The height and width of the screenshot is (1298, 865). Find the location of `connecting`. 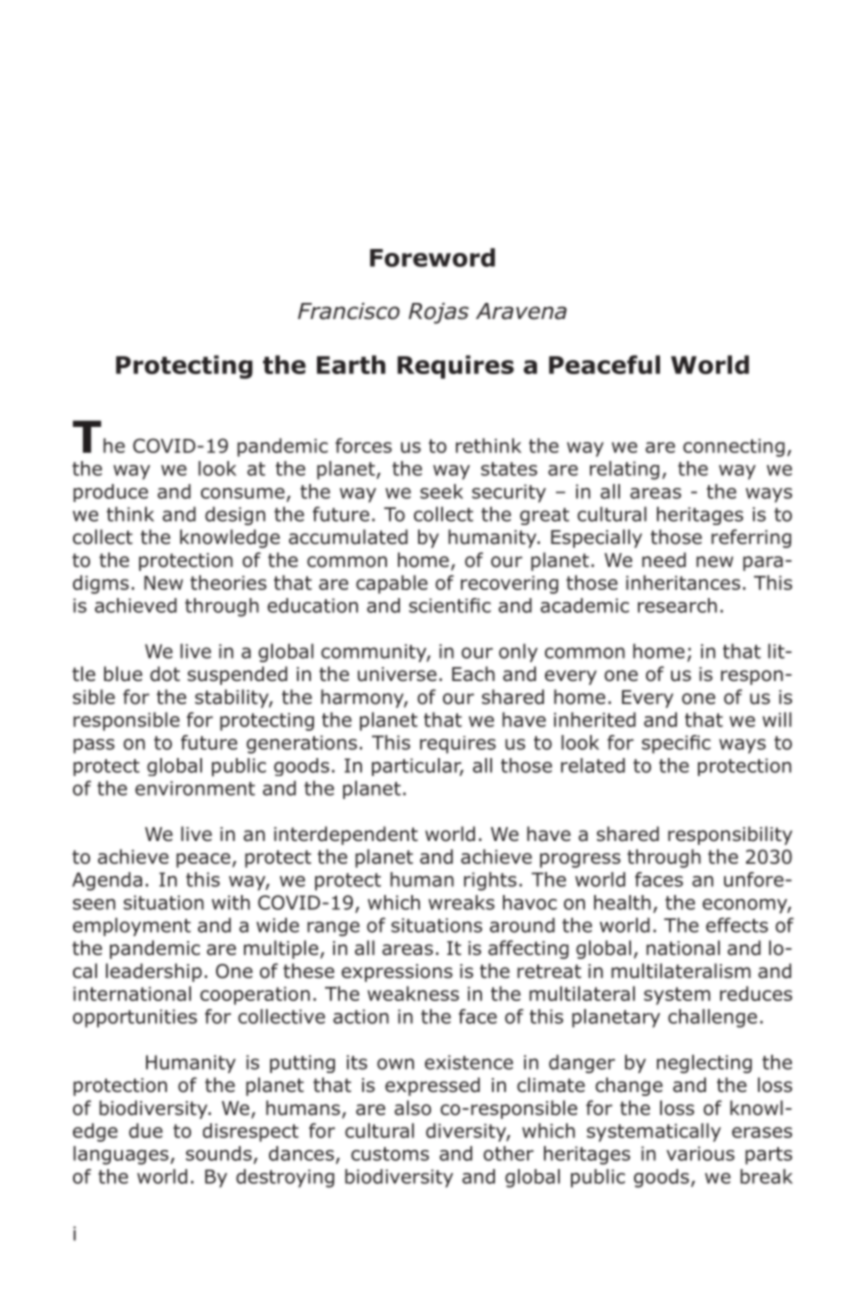

connecting is located at coordinates (734, 448).
